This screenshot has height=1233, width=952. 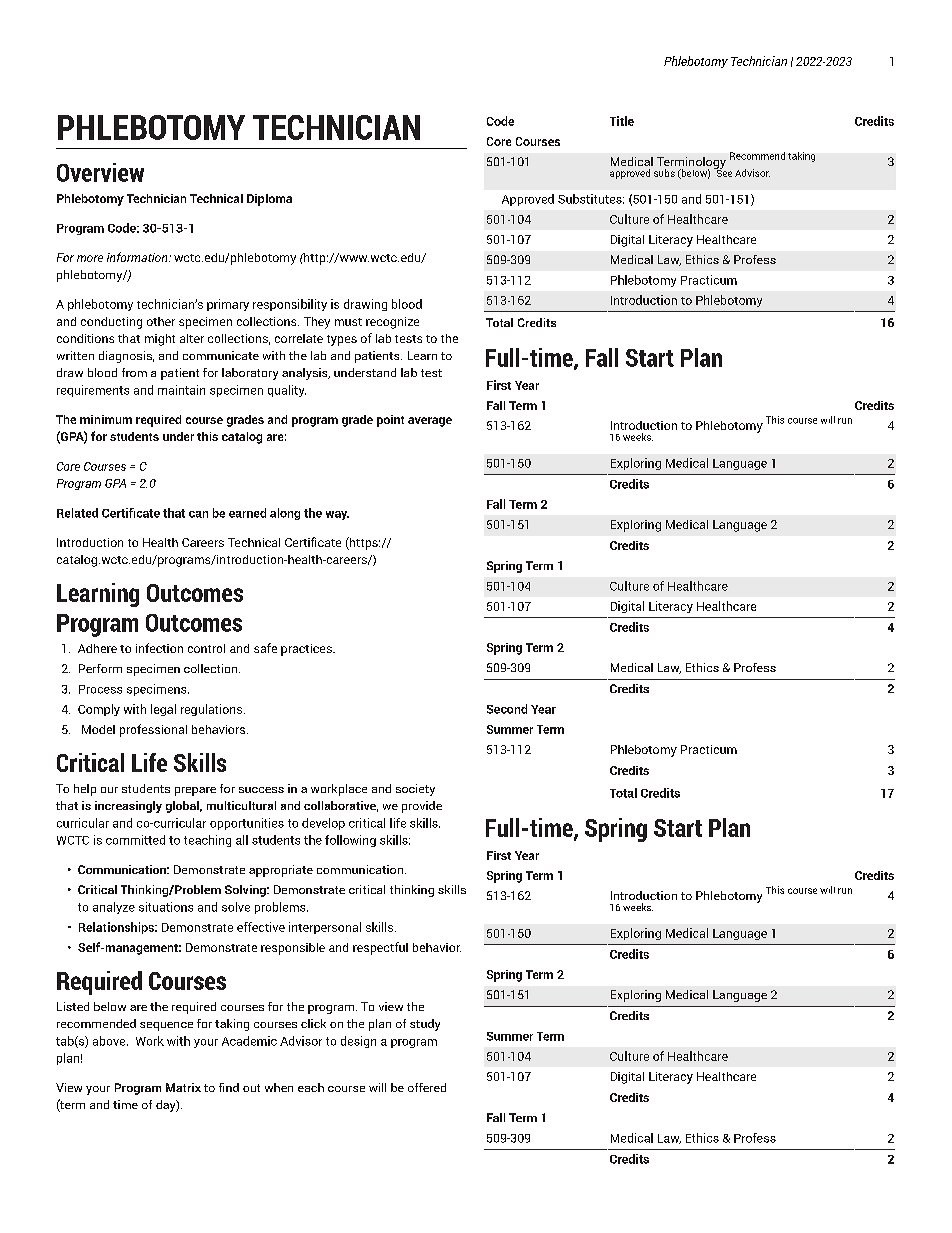 I want to click on average, so click(x=430, y=422).
